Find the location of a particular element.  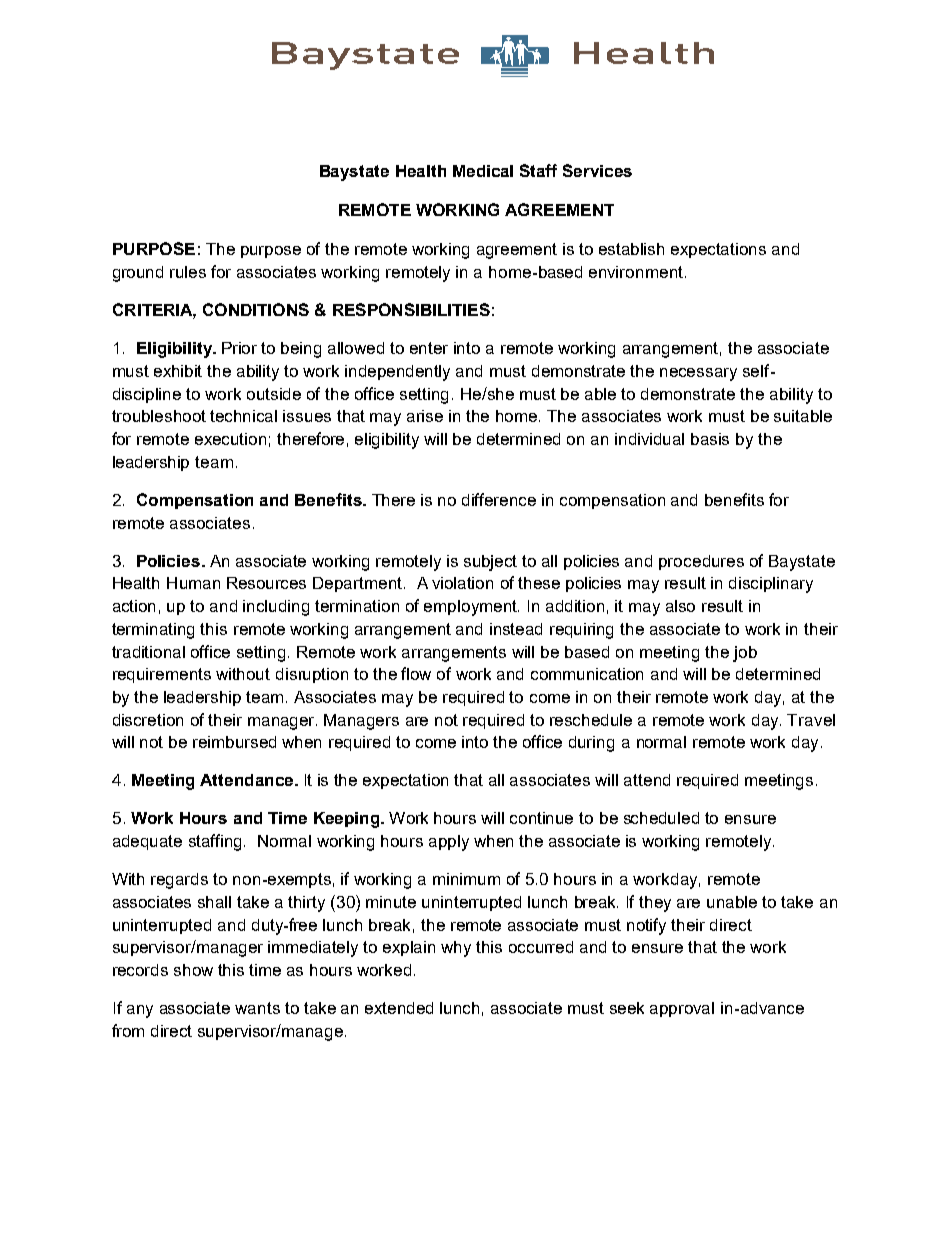

execution is located at coordinates (230, 439).
